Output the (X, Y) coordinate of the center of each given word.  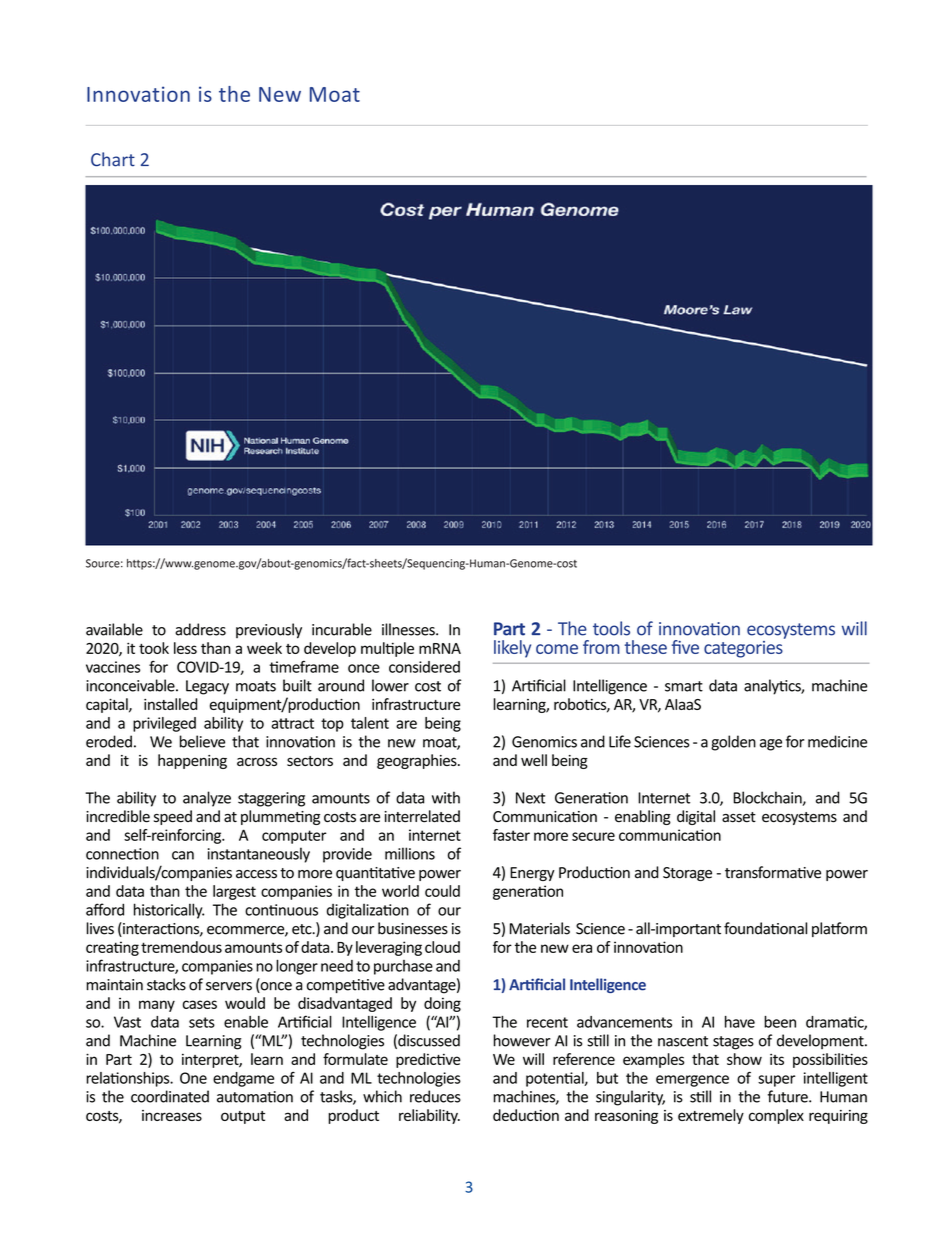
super (776, 1081)
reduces (435, 1096)
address (200, 629)
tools (611, 628)
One (193, 1078)
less (185, 648)
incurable (342, 629)
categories (744, 648)
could (442, 891)
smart (684, 686)
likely (512, 649)
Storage (687, 874)
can (183, 855)
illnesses (409, 629)
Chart (113, 159)
